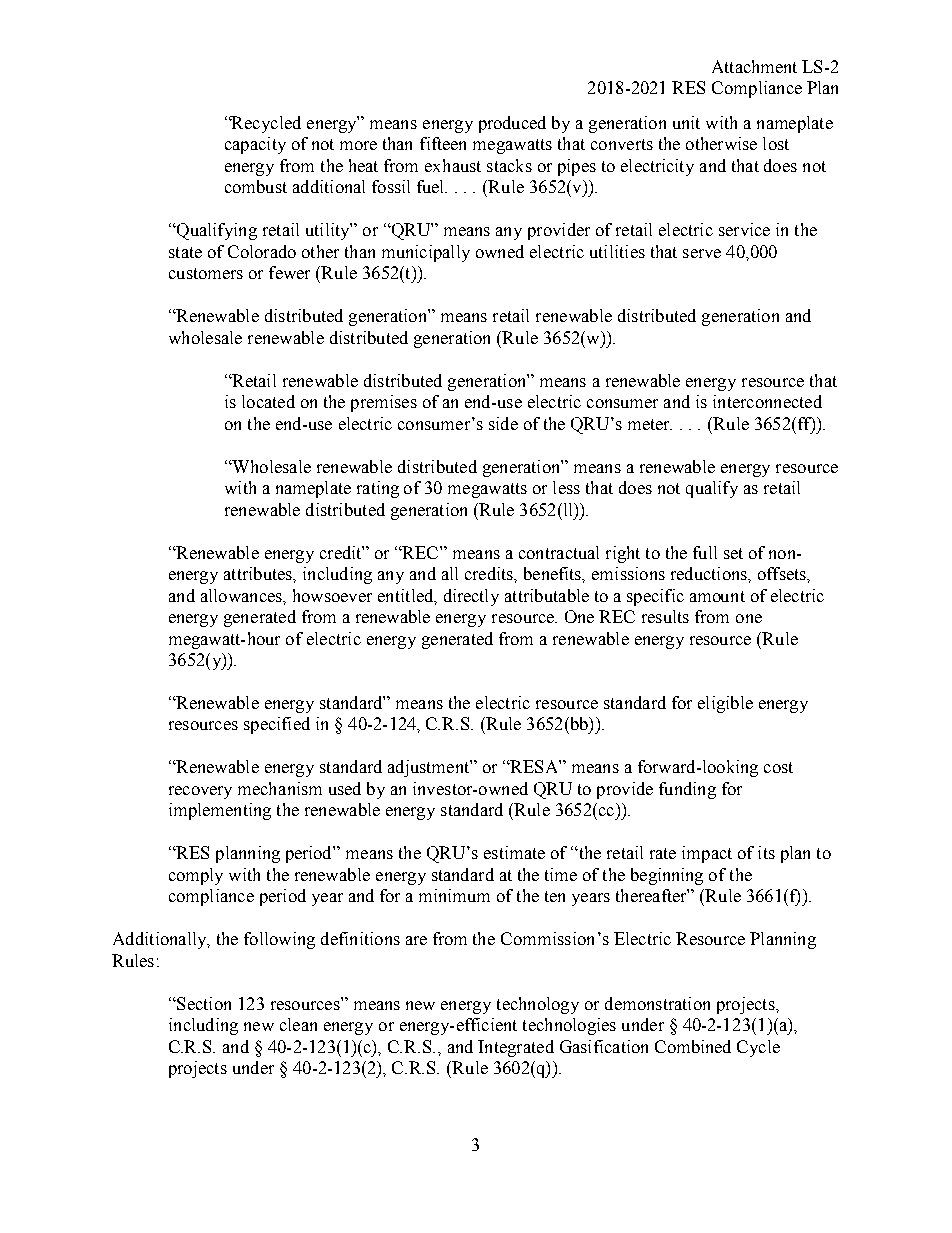 The width and height of the screenshot is (952, 1233). Describe the element at coordinates (255, 145) in the screenshot. I see `capacity` at that location.
